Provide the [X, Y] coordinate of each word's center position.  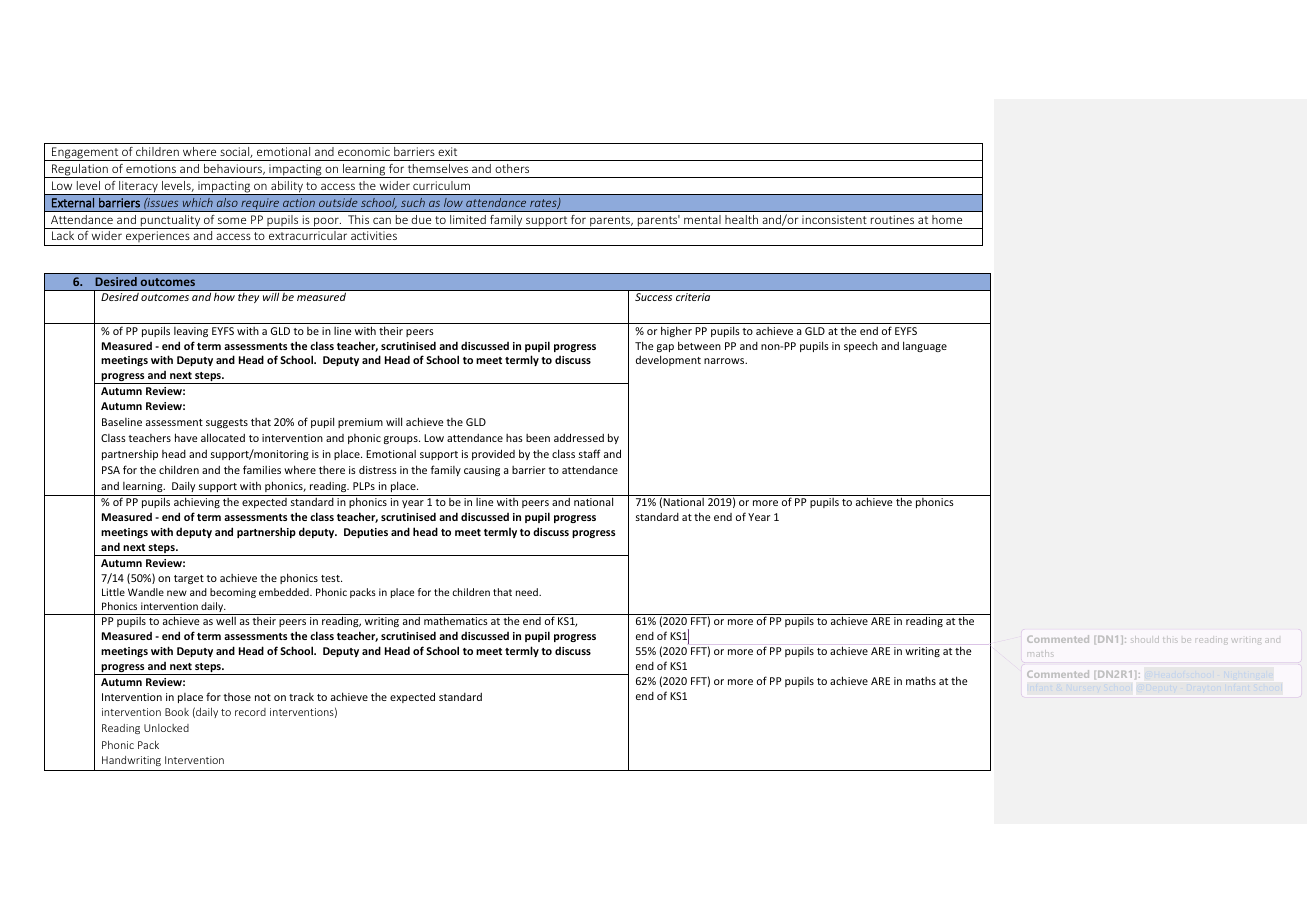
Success [653, 297]
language [925, 346]
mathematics [456, 620]
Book [177, 712]
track [301, 697]
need [528, 592]
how [224, 297]
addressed [579, 437]
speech [861, 347]
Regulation [80, 171]
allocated [223, 437]
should [1145, 639]
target [189, 579]
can [382, 220]
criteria [693, 297]
